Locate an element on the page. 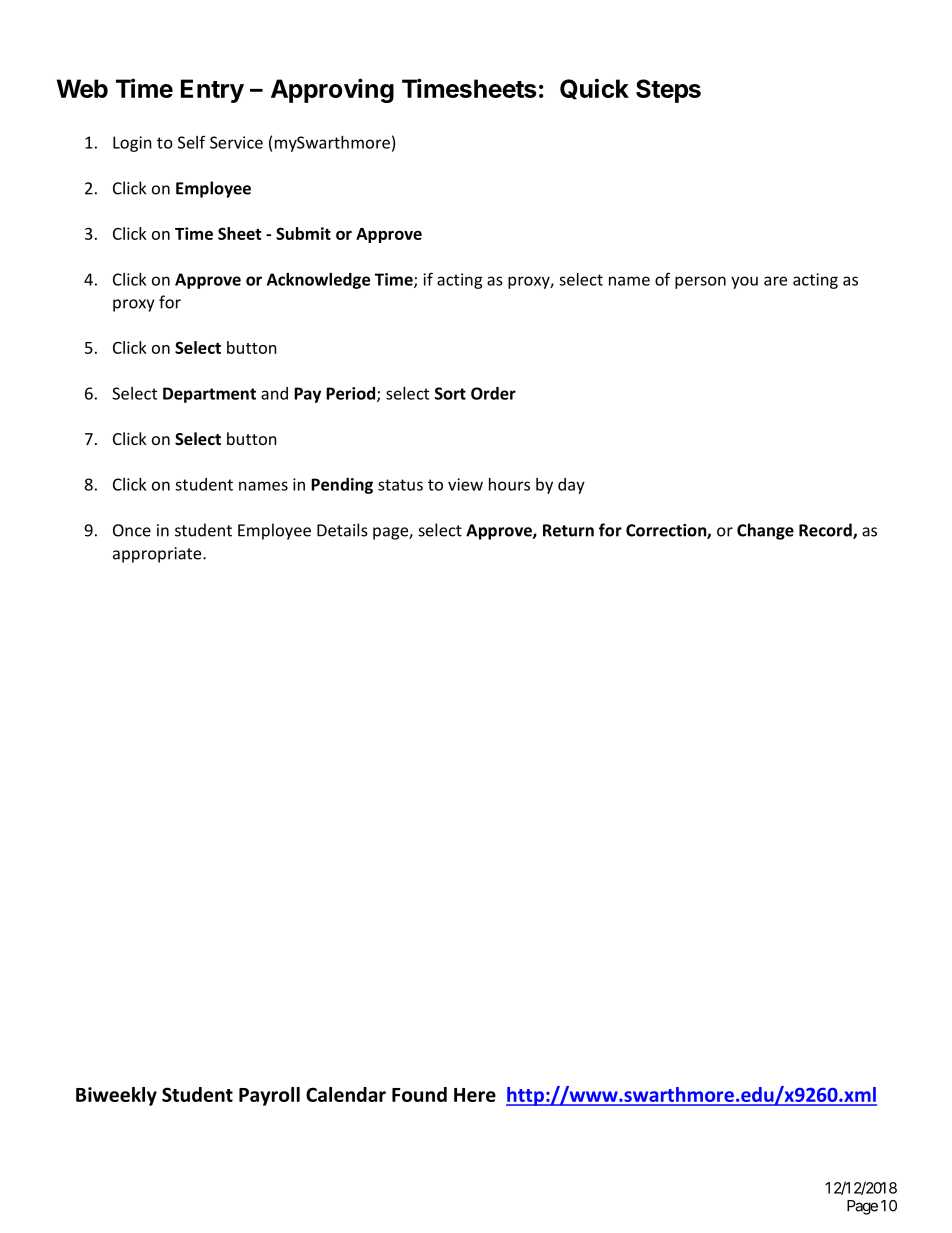 This image has width=952, height=1233. Here is located at coordinates (475, 1095).
